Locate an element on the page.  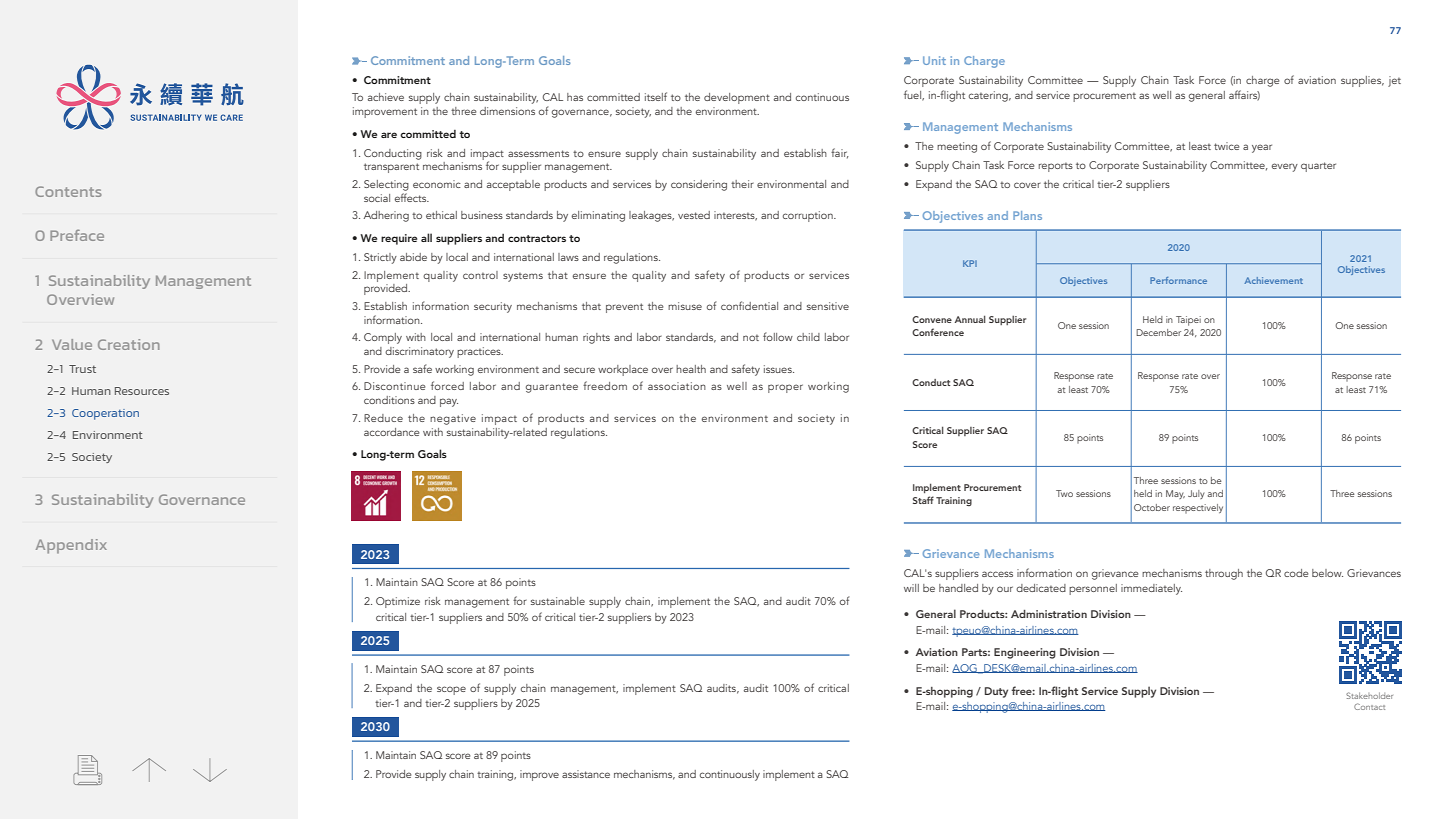
vested is located at coordinates (694, 215).
